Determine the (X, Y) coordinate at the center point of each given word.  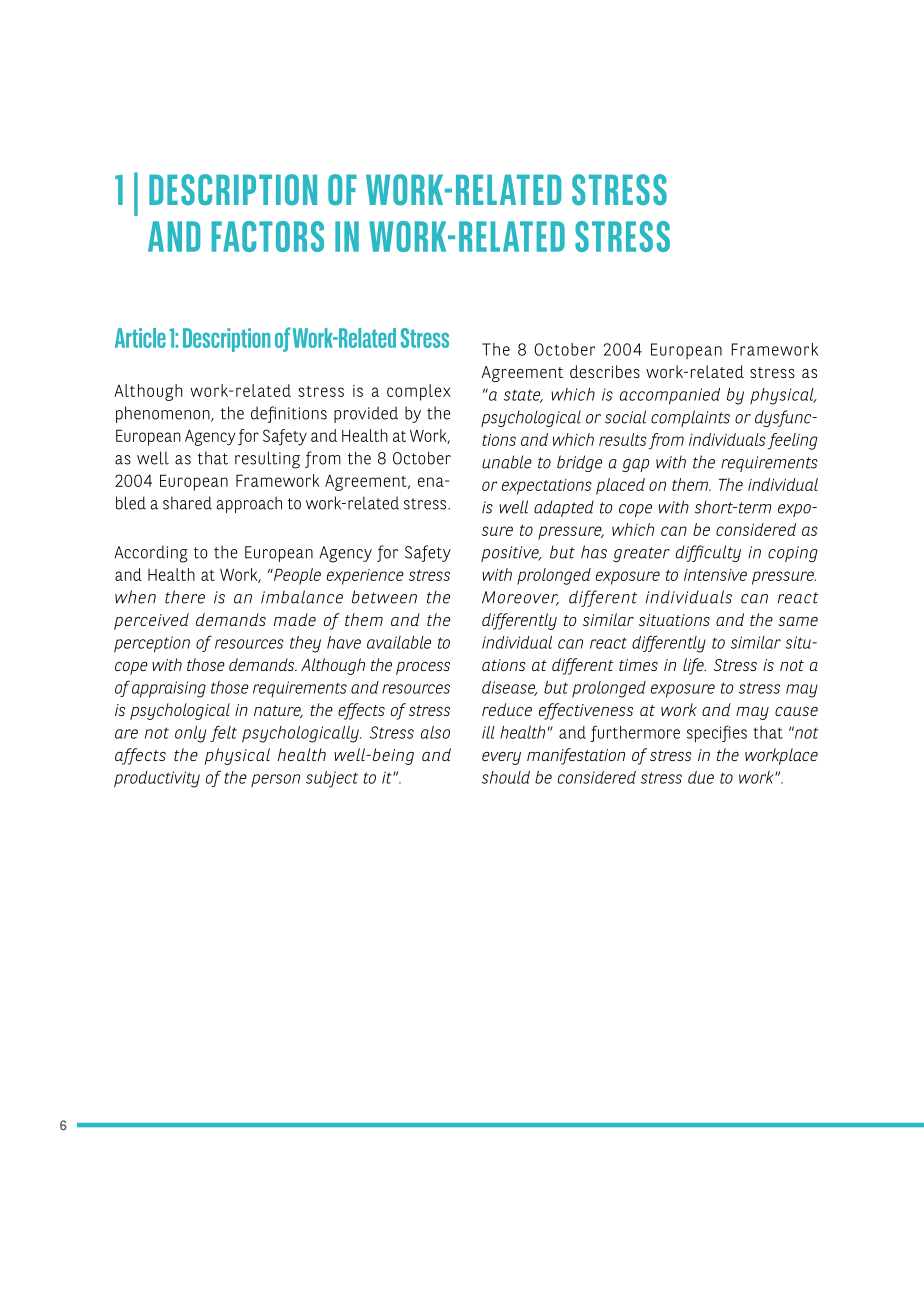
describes (605, 371)
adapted (564, 508)
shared (187, 503)
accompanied (670, 396)
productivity (157, 779)
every (501, 758)
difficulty (708, 553)
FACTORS (268, 236)
